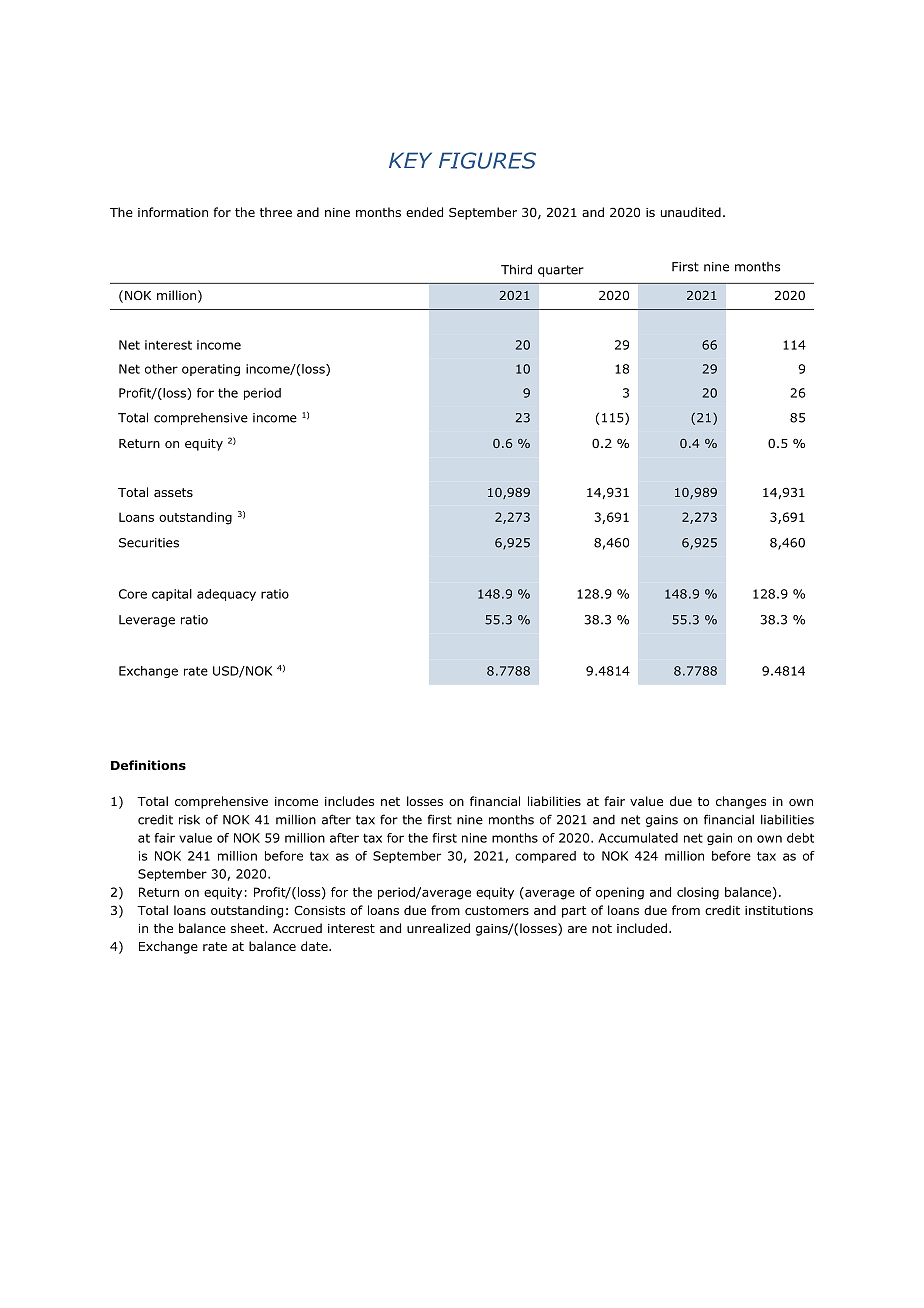 Image resolution: width=924 pixels, height=1308 pixels. I want to click on Third, so click(516, 269).
